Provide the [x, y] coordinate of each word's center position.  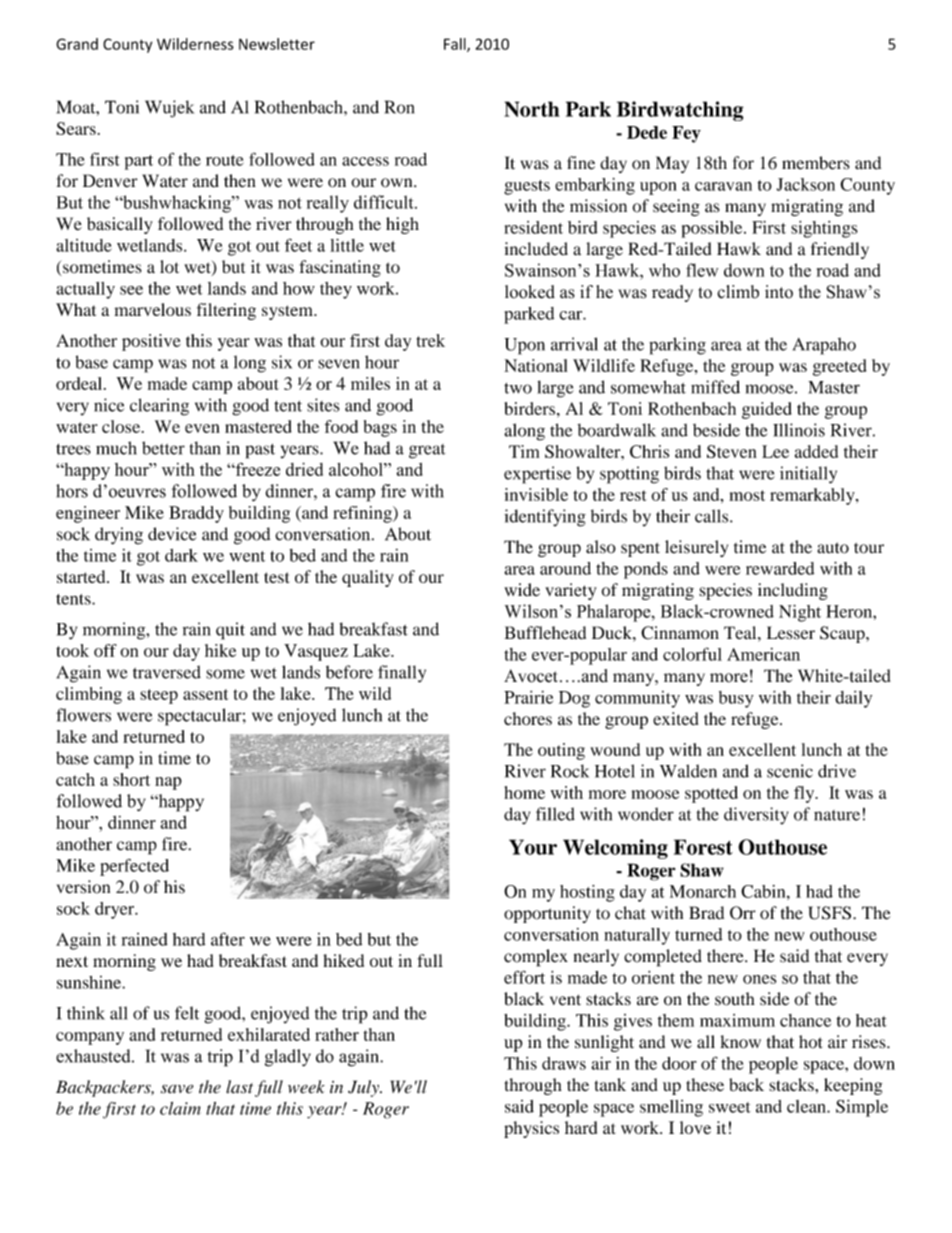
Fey [686, 134]
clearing [159, 407]
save [177, 1089]
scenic [790, 771]
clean [807, 1106]
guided [767, 410]
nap [168, 783]
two [518, 388]
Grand [77, 44]
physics [531, 1129]
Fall [456, 45]
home [524, 792]
